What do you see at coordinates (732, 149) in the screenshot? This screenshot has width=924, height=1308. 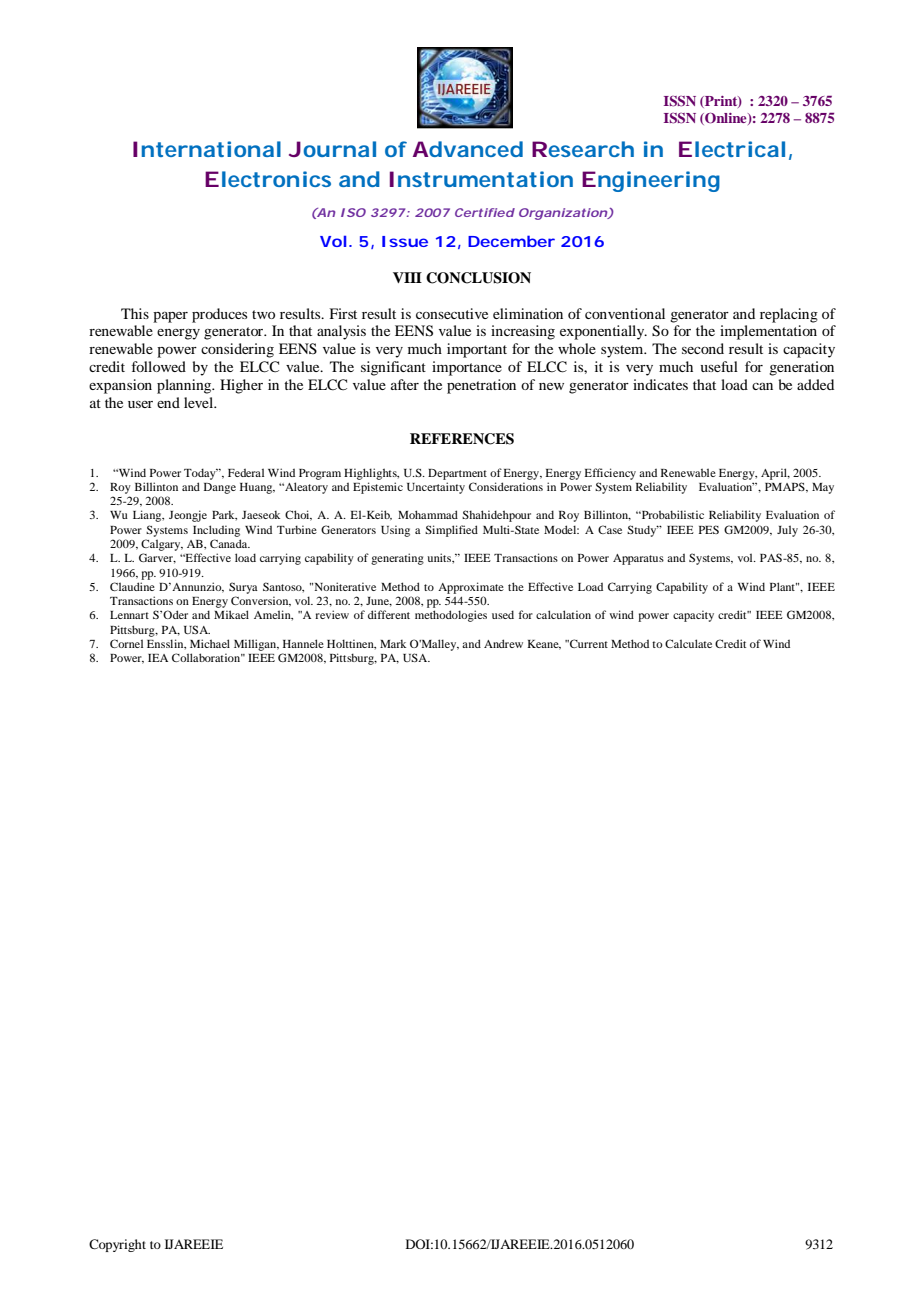 I see `Electrical` at bounding box center [732, 149].
